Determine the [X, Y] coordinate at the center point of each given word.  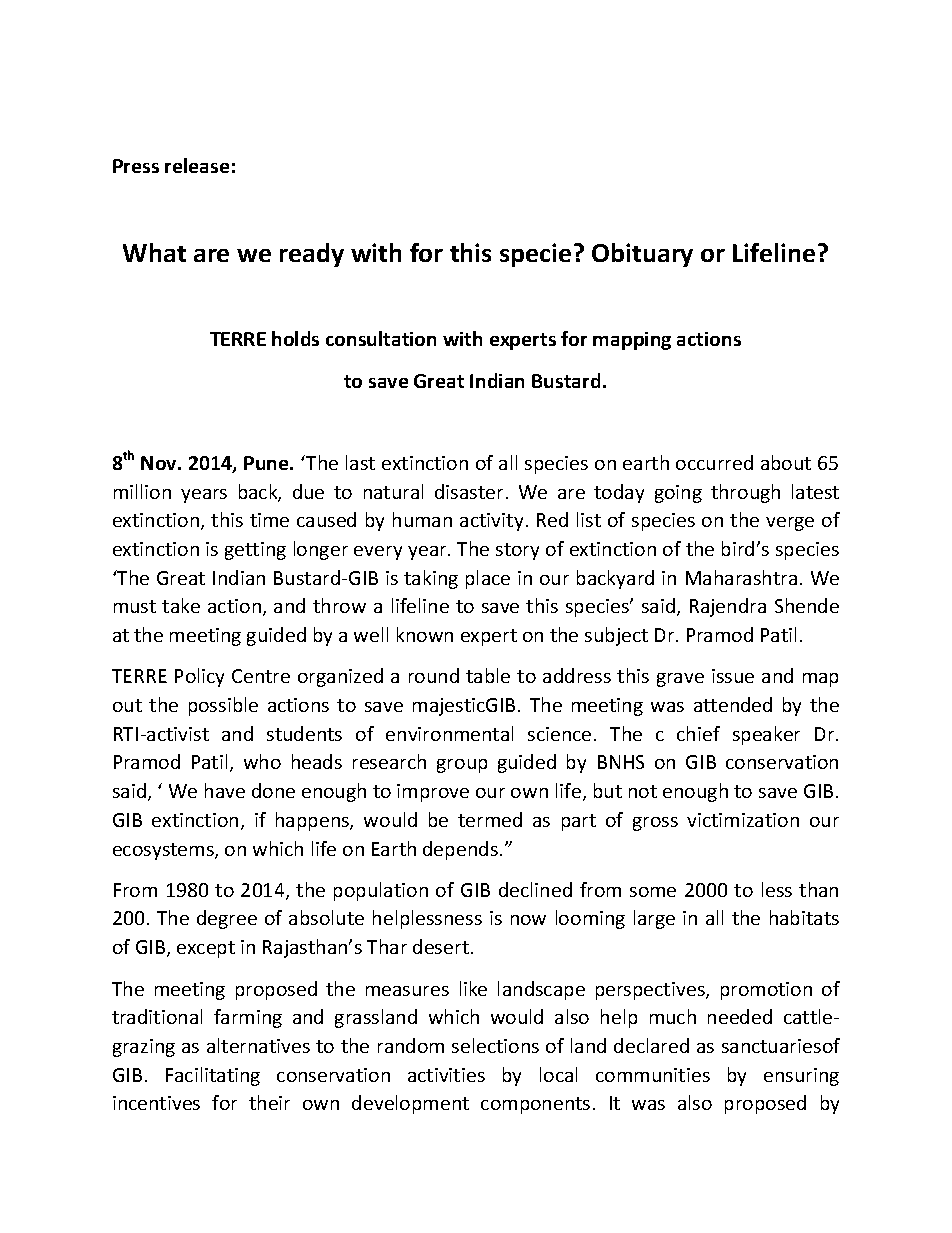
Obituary [642, 255]
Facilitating [213, 1076]
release [197, 165]
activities [446, 1075]
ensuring [801, 1077]
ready [312, 255]
